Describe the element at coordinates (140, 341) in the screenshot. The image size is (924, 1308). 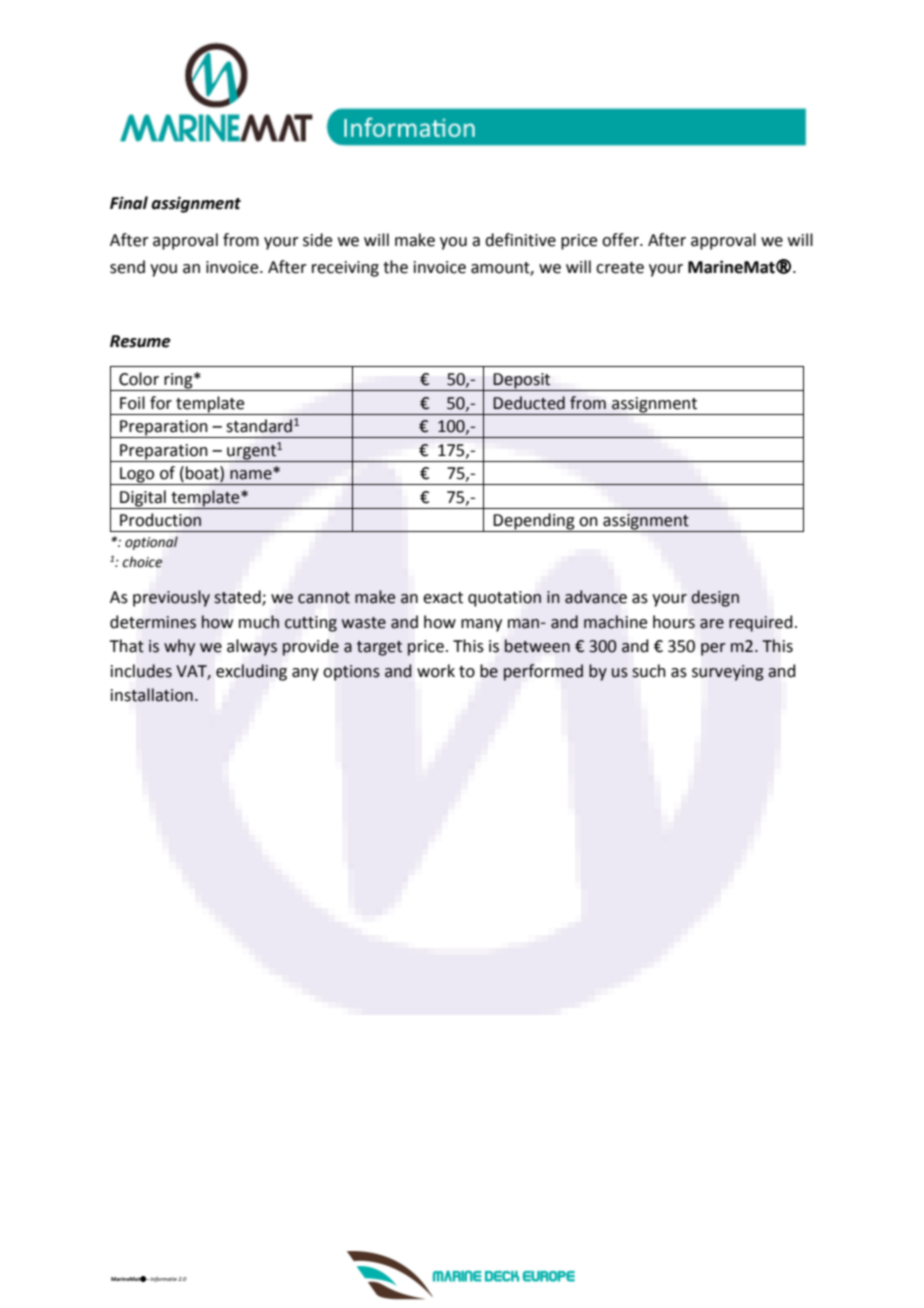
I see `Resume` at that location.
